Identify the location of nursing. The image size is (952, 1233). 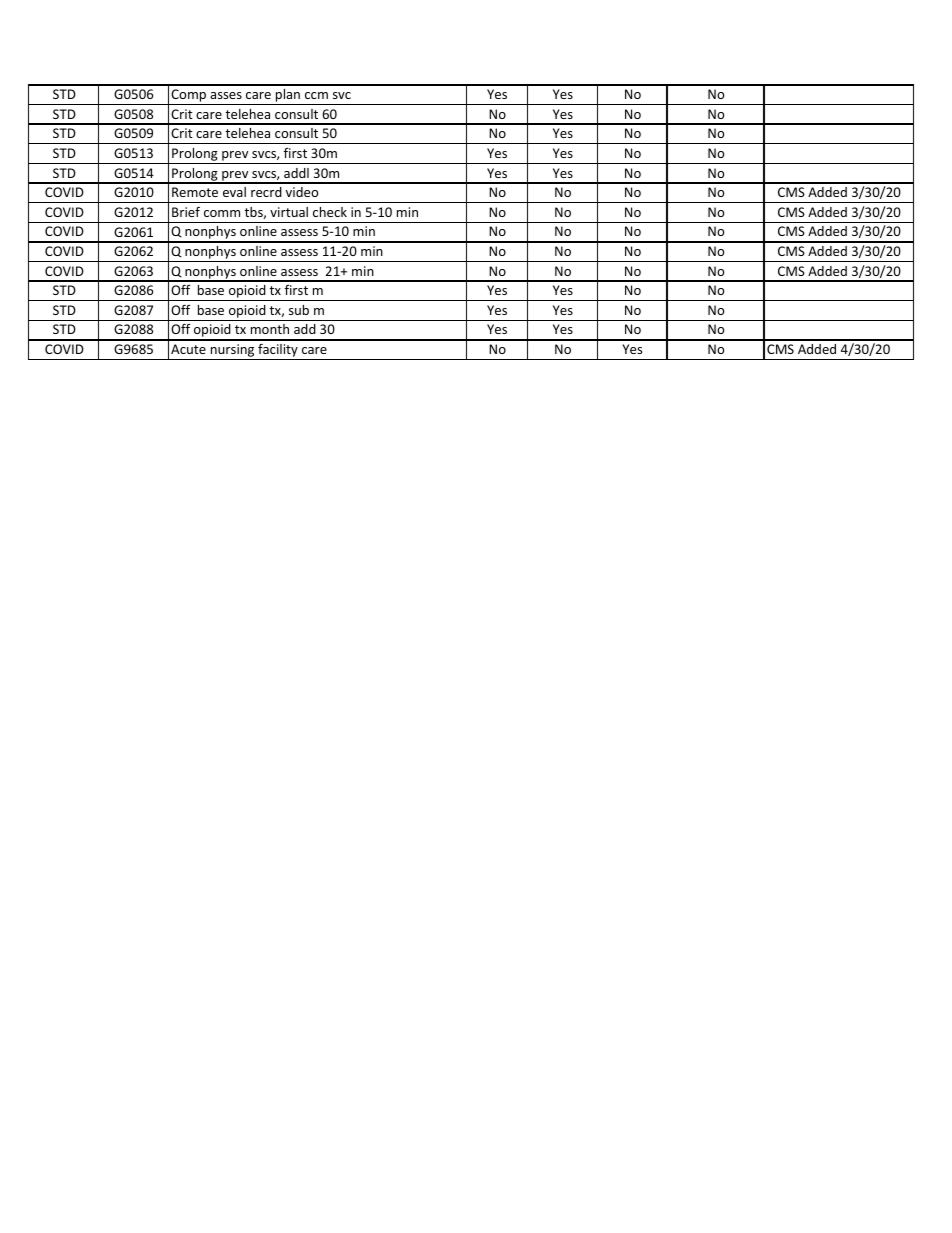
(232, 352).
